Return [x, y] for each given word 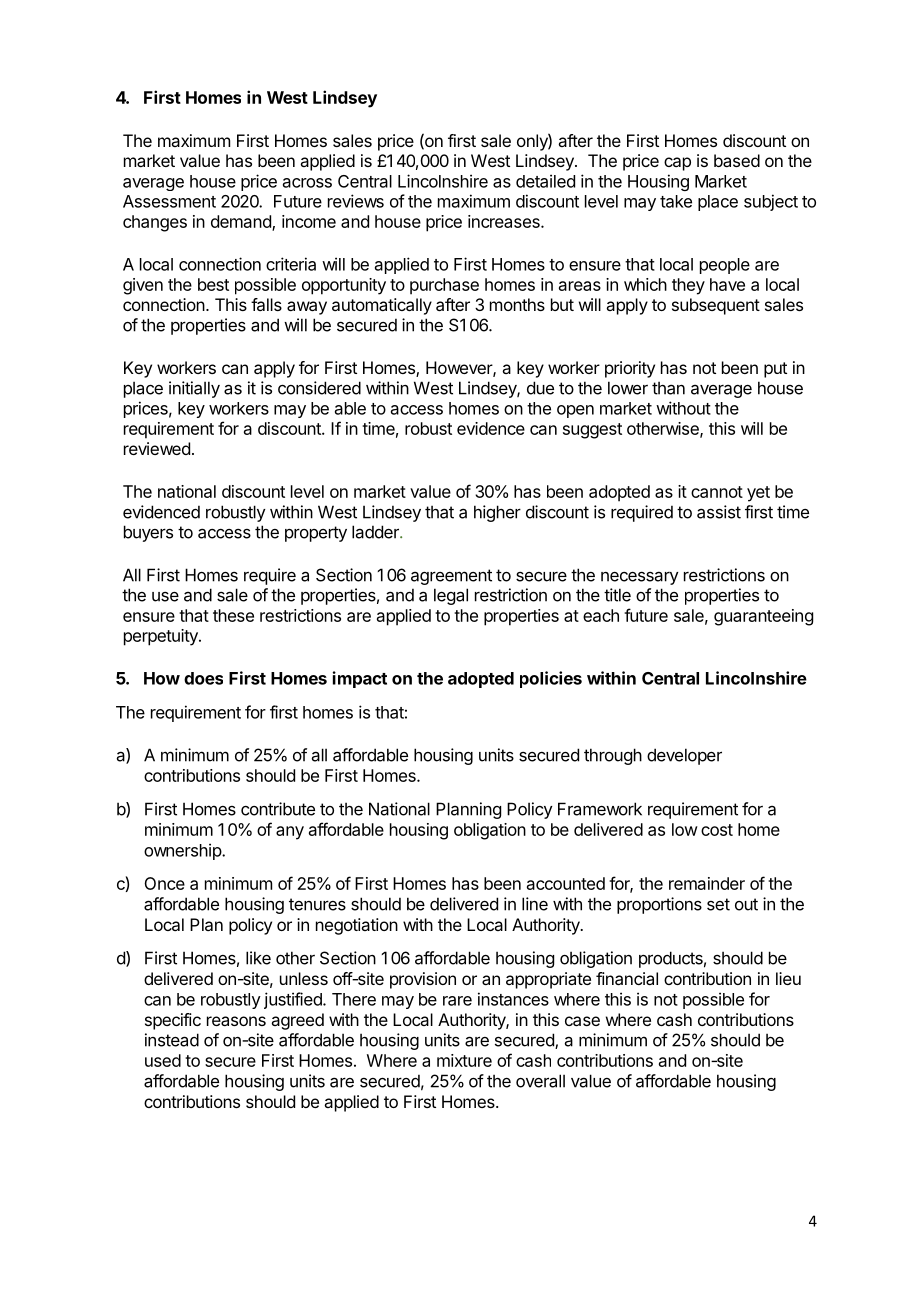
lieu [788, 978]
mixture [464, 1060]
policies [551, 679]
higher [497, 513]
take [676, 201]
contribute [278, 809]
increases [505, 221]
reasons [236, 1021]
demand [242, 223]
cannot [717, 492]
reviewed [157, 448]
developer [684, 756]
